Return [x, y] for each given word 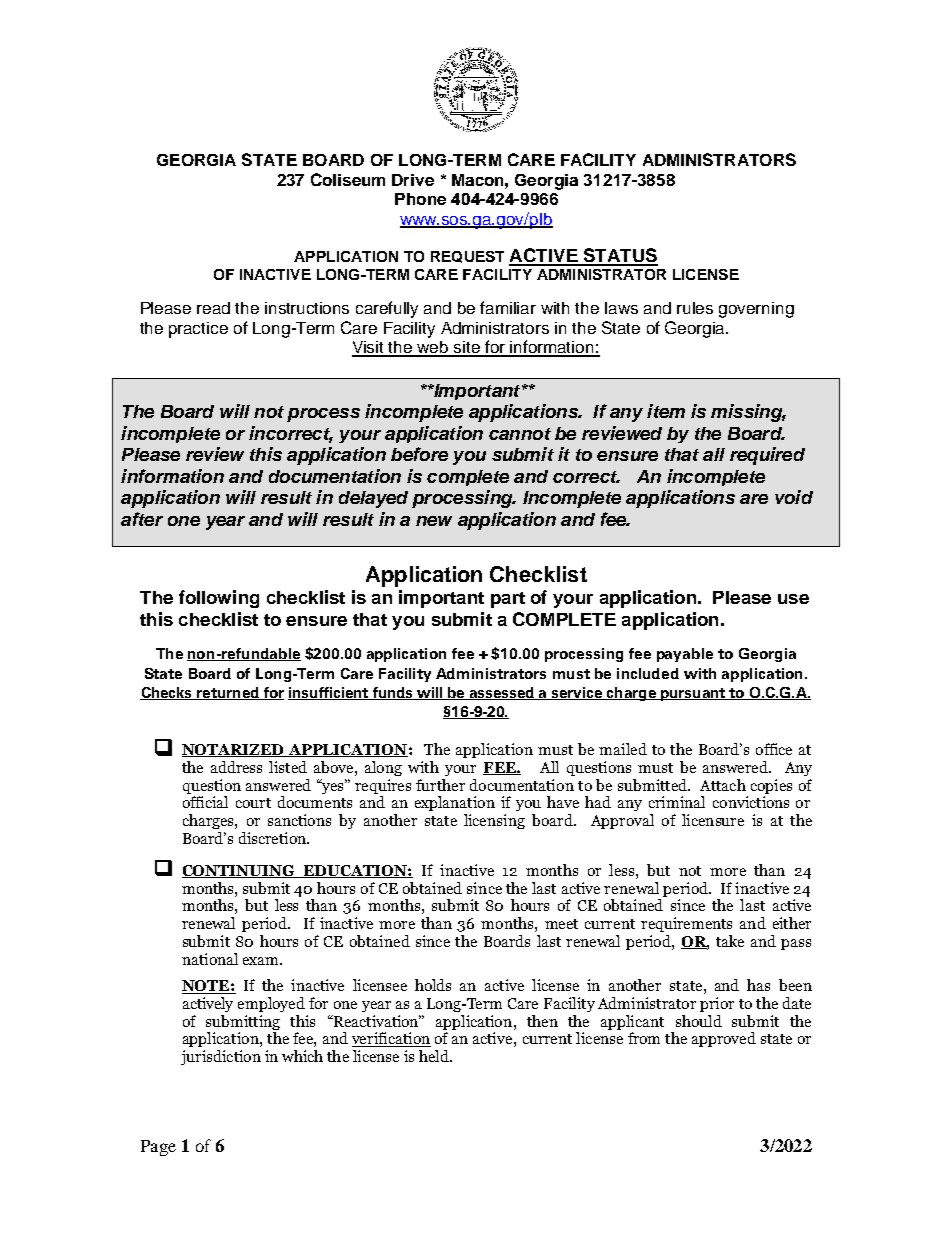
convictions [751, 802]
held [435, 1056]
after [142, 519]
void [794, 497]
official [205, 802]
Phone [420, 199]
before [419, 454]
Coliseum [348, 179]
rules [695, 308]
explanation [455, 803]
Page [158, 1148]
